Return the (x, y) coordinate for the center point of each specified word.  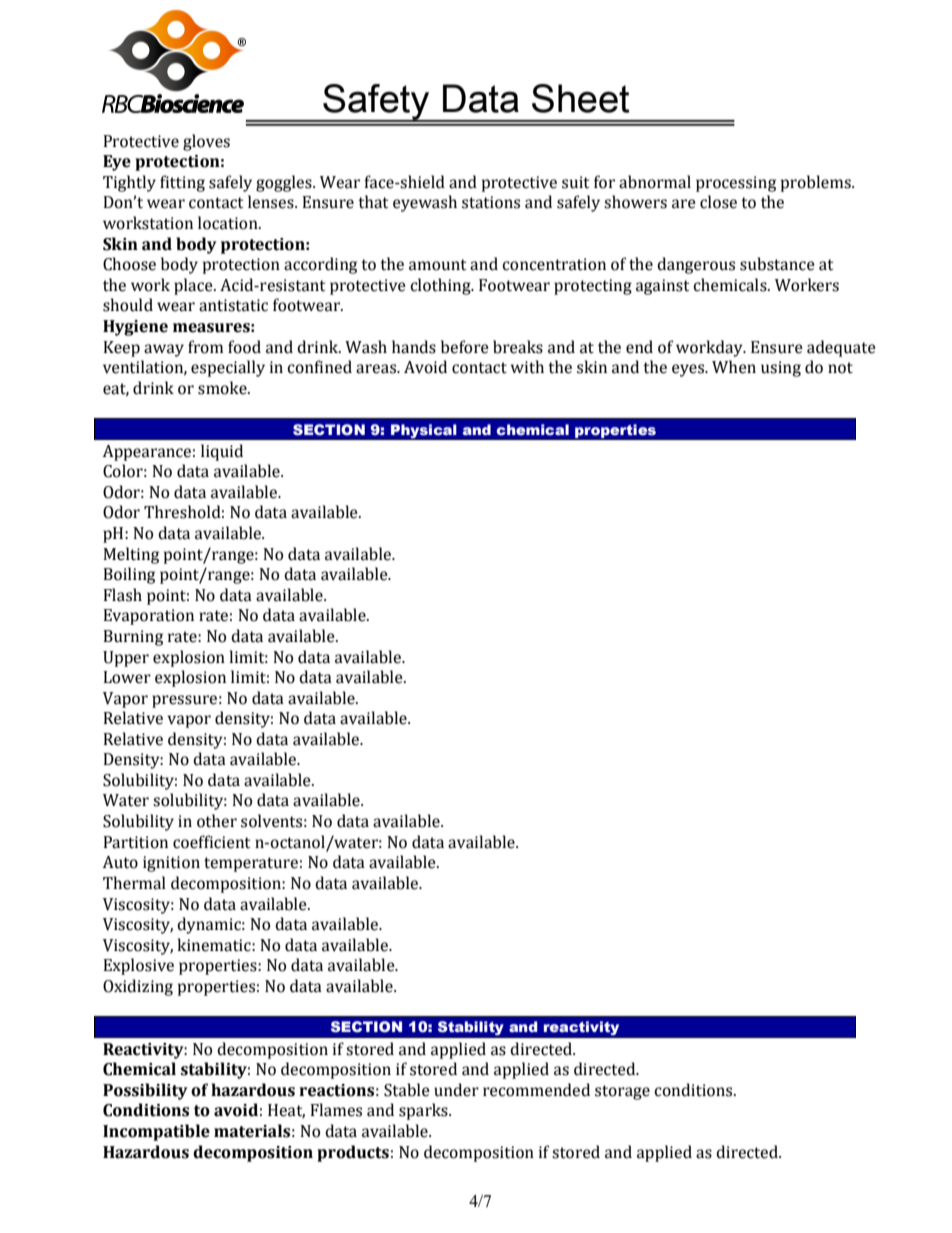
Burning (133, 638)
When (734, 367)
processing (736, 184)
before (465, 347)
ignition (171, 864)
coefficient (211, 842)
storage (622, 1092)
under (456, 1090)
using (781, 369)
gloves (206, 142)
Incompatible (156, 1132)
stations (491, 202)
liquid (222, 452)
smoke (223, 388)
